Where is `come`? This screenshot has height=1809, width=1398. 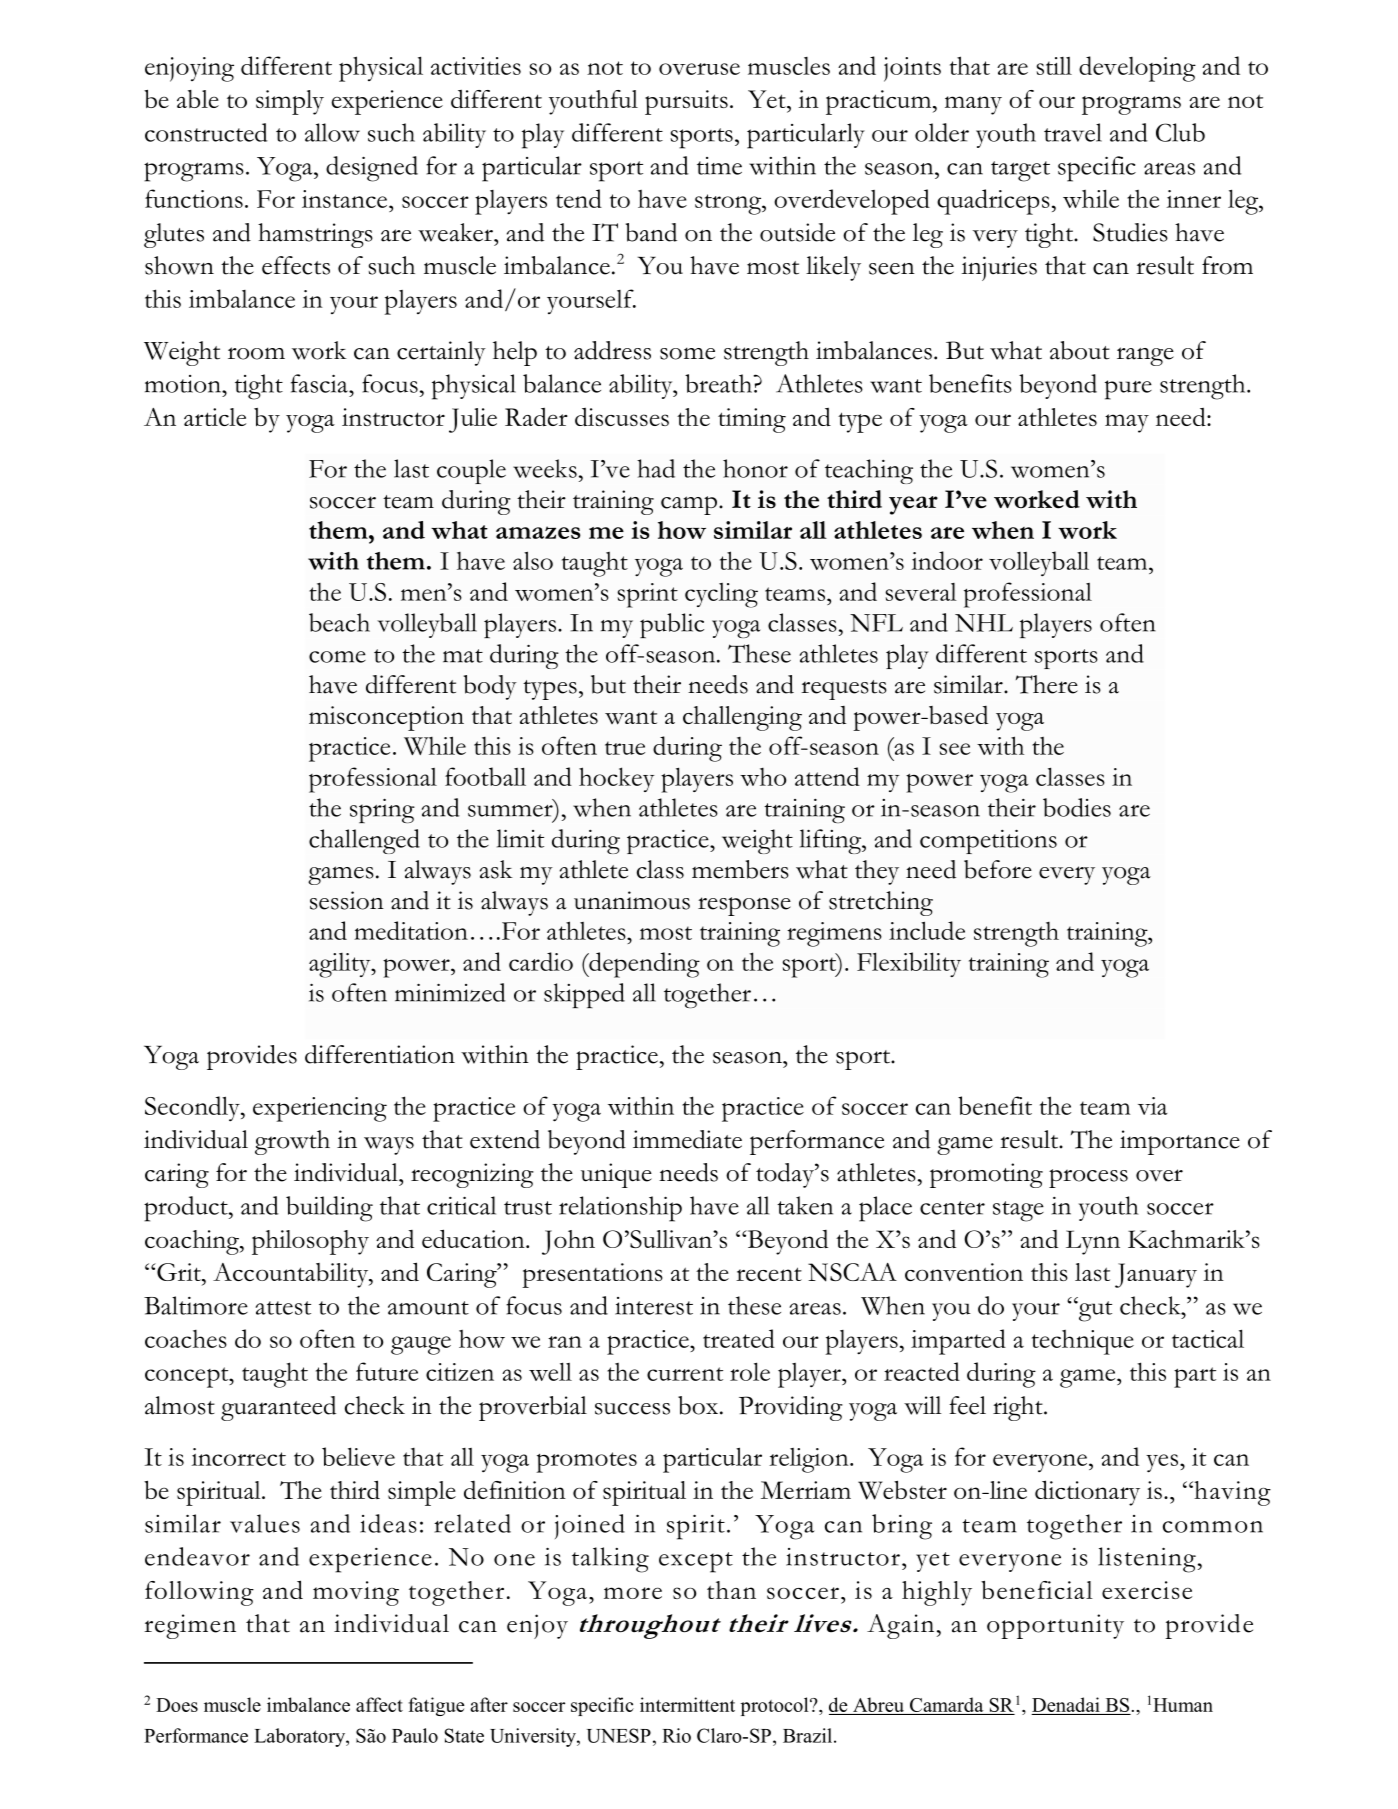 come is located at coordinates (337, 657).
